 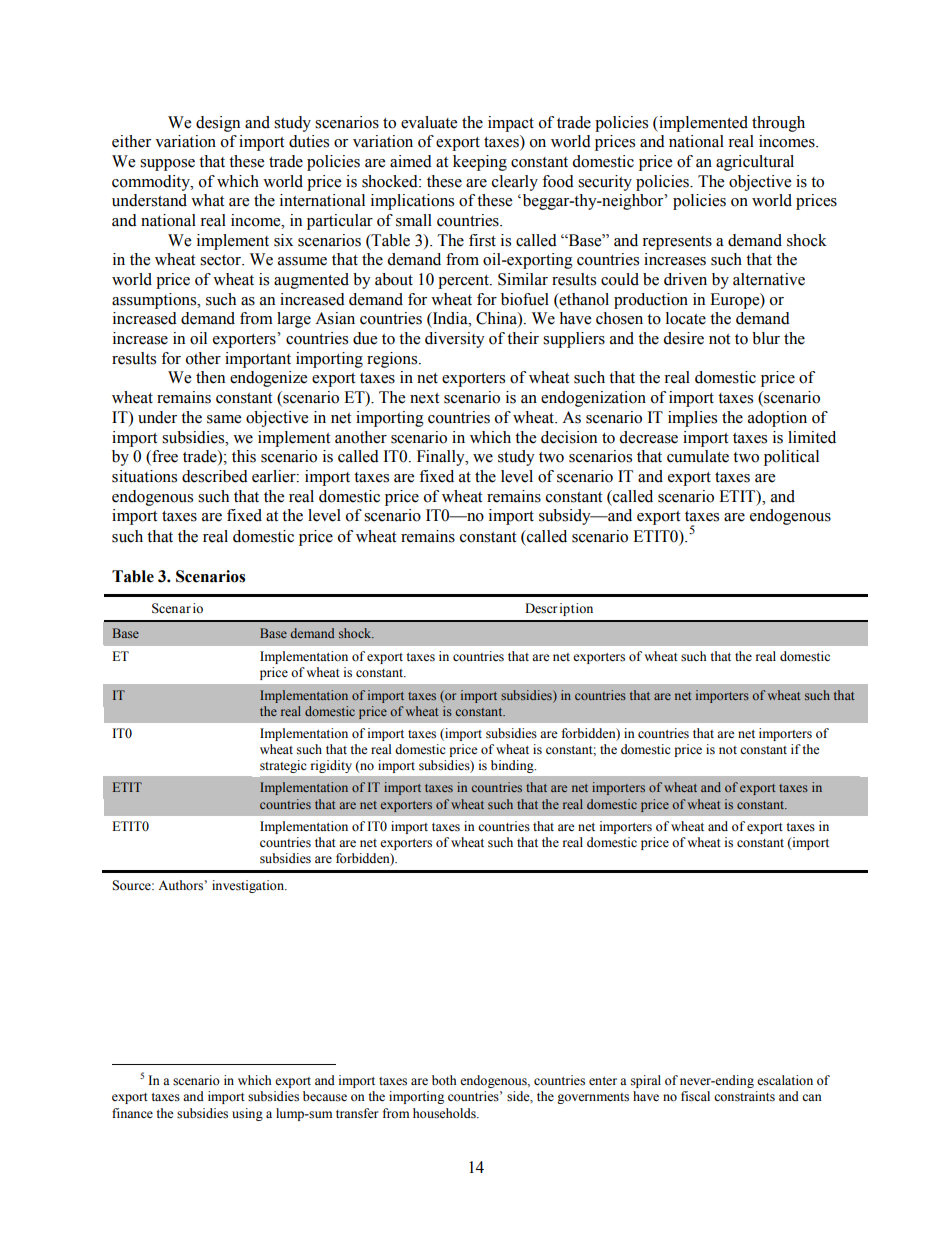 I want to click on described, so click(x=215, y=476).
